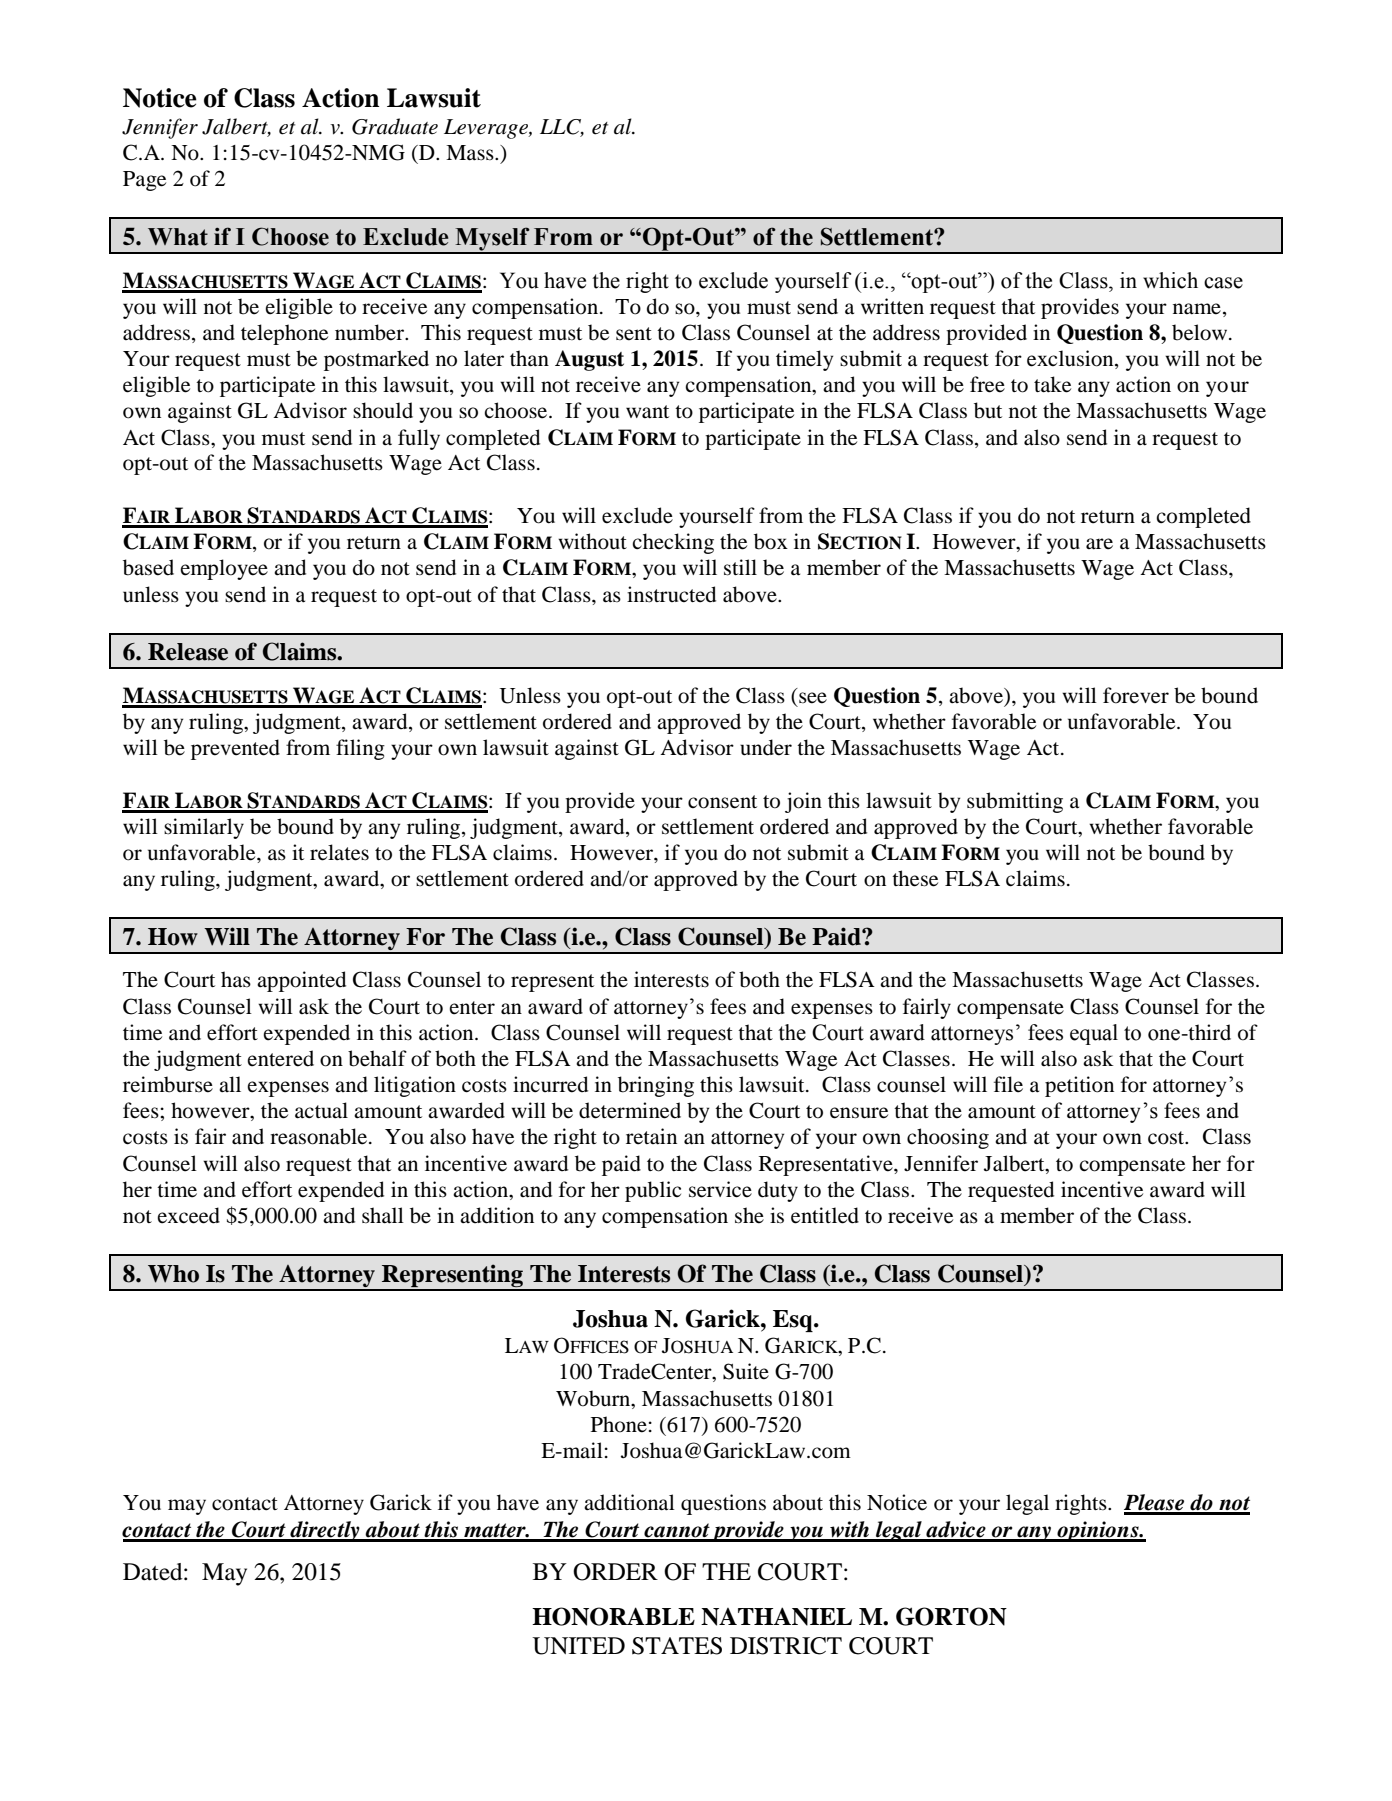 This image has height=1801, width=1392. I want to click on Page, so click(144, 181).
